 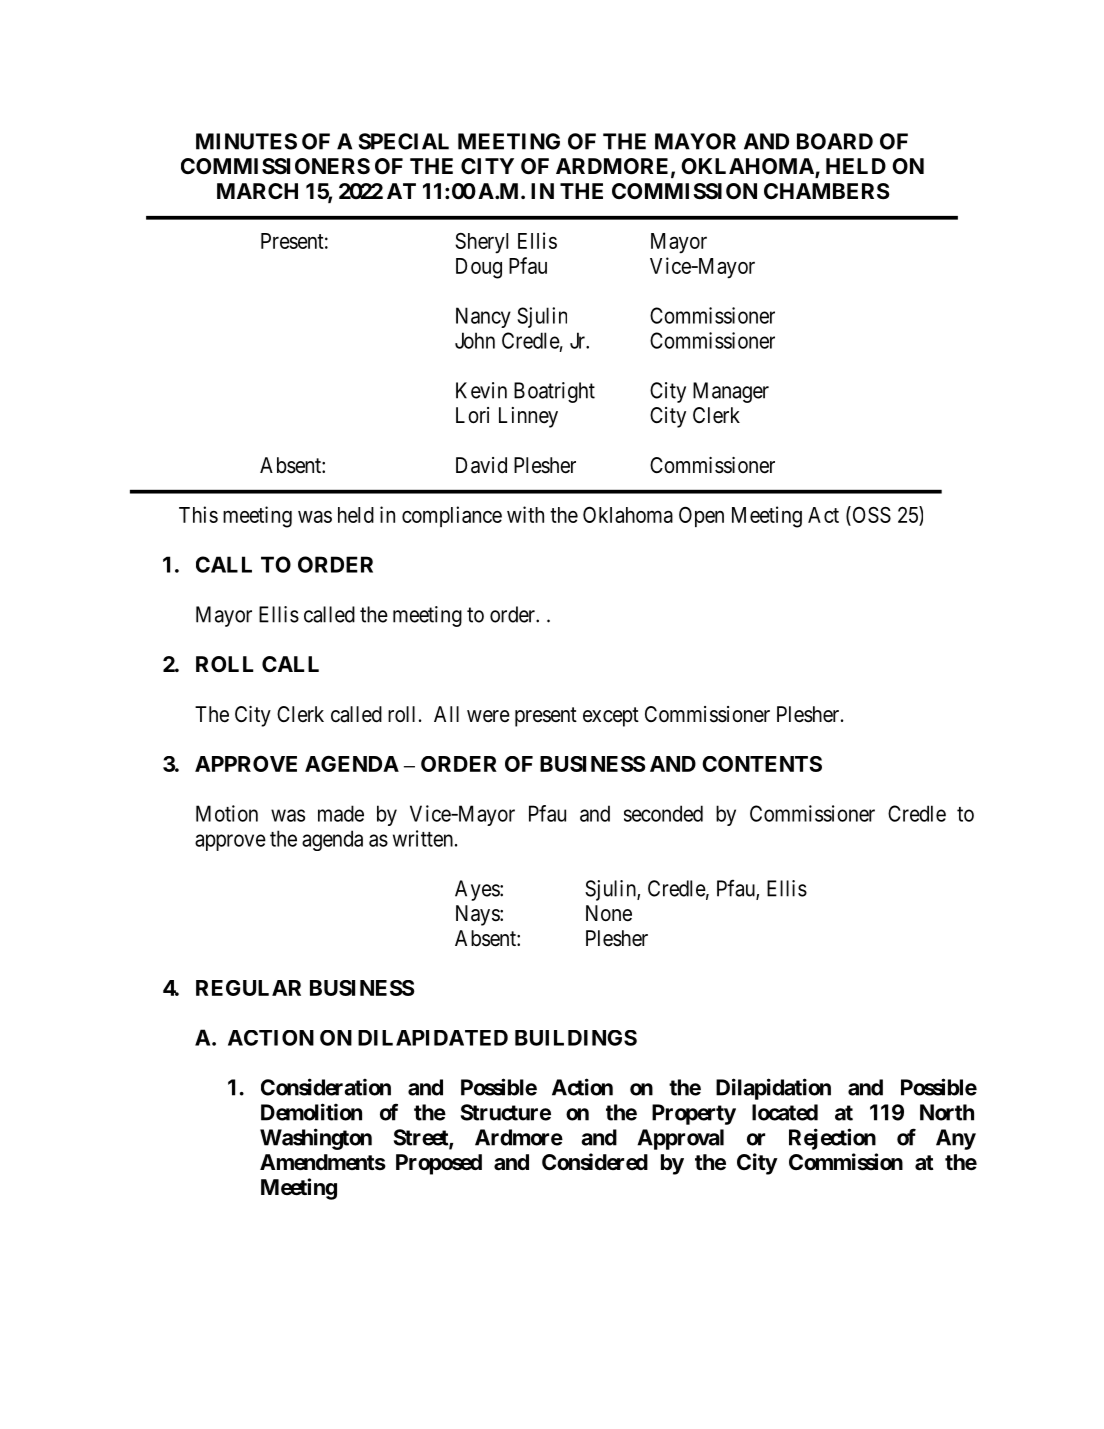 I want to click on compliance, so click(x=452, y=516).
